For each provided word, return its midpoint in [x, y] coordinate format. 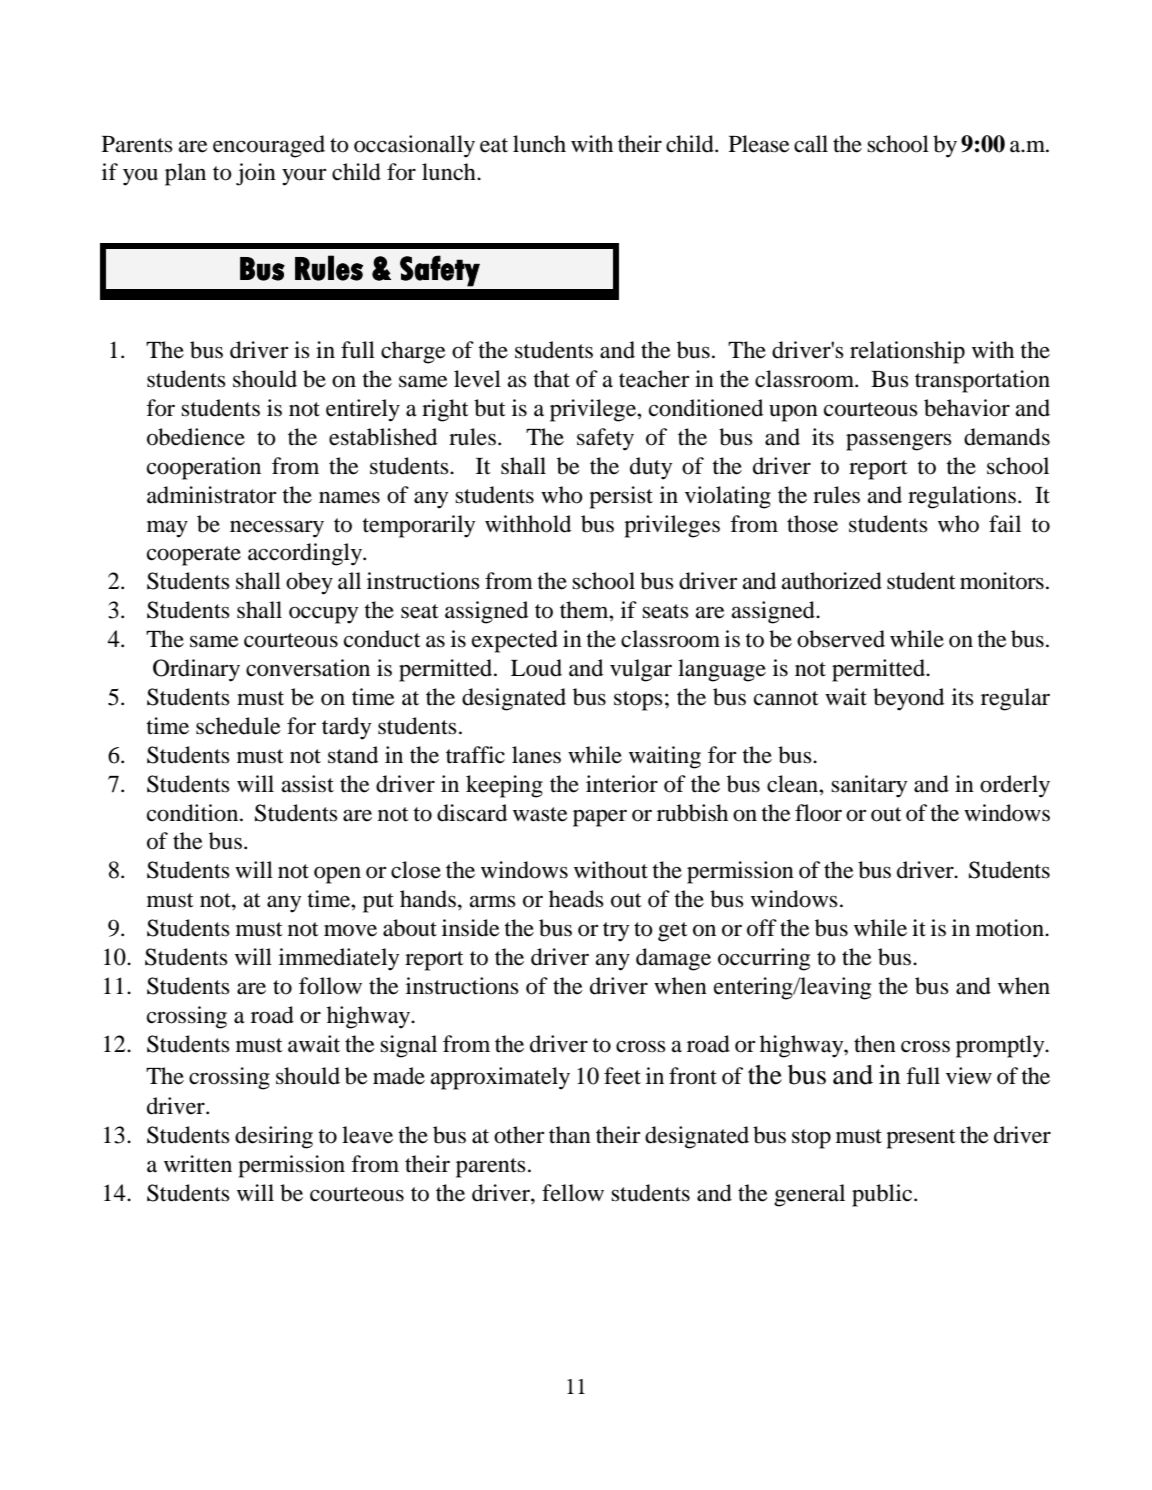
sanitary [869, 786]
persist [621, 497]
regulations [962, 497]
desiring [274, 1137]
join [256, 174]
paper [600, 818]
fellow [573, 1193]
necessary [277, 529]
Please [759, 144]
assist [308, 784]
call [811, 144]
